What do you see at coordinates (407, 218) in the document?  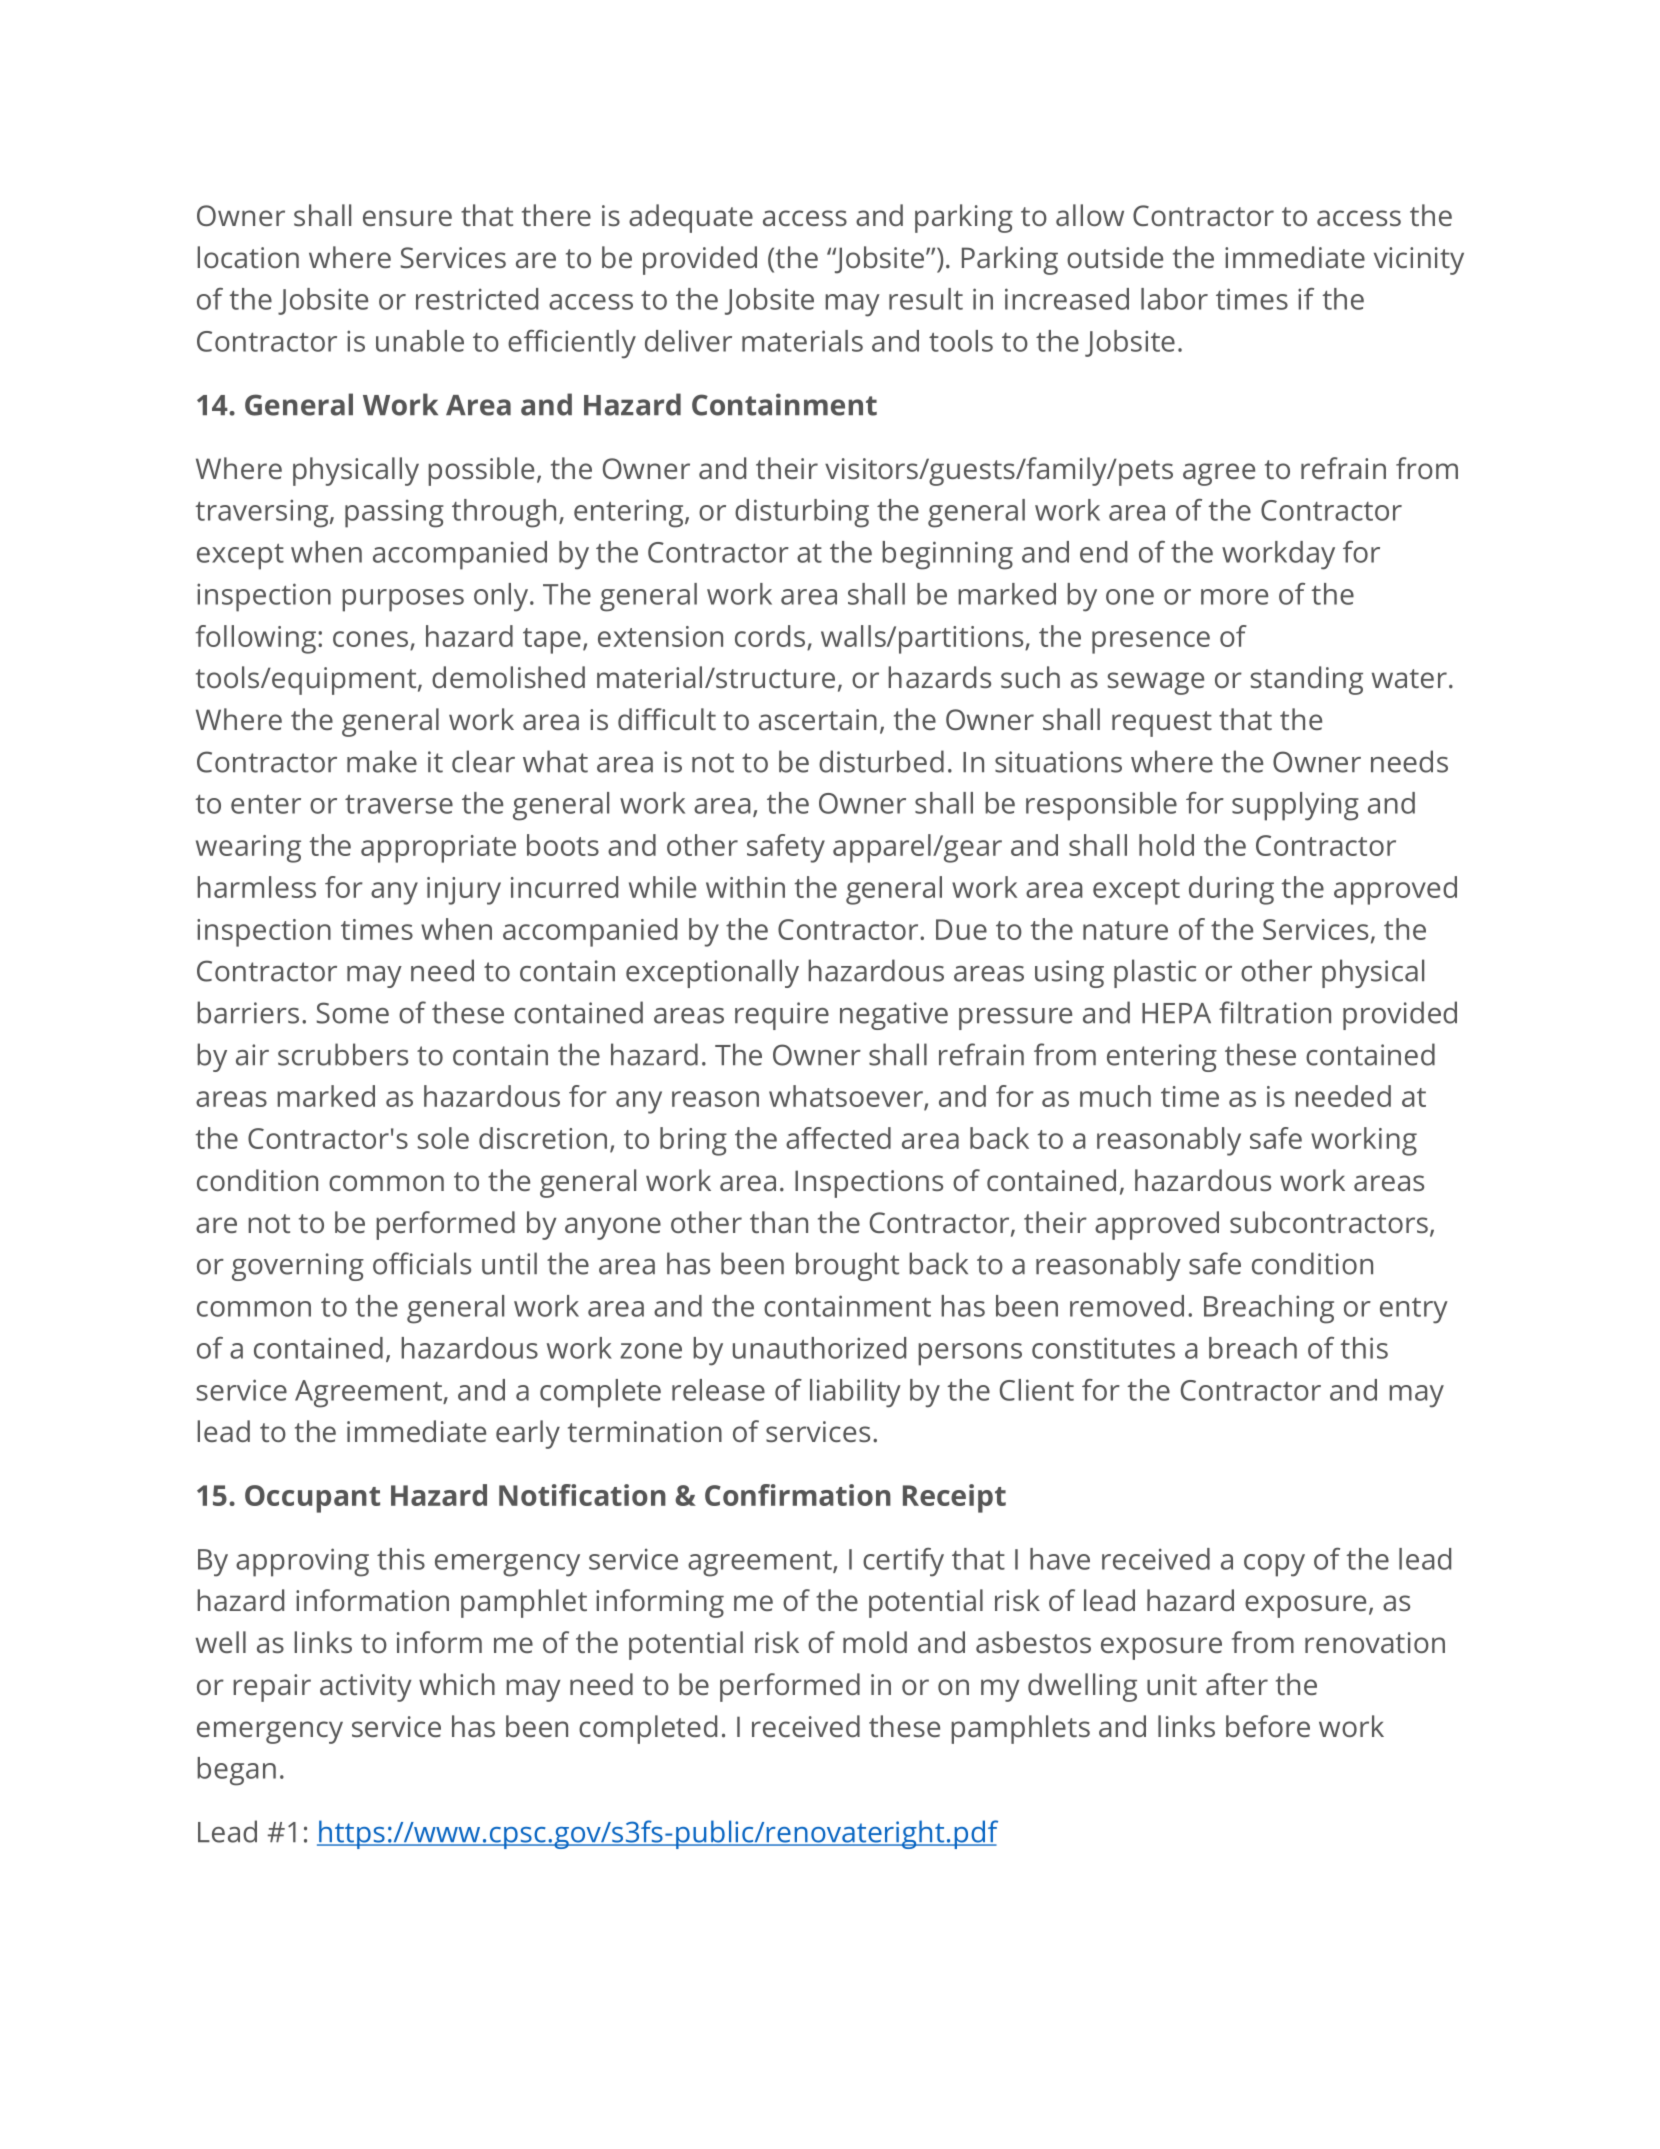 I see `ensure` at bounding box center [407, 218].
